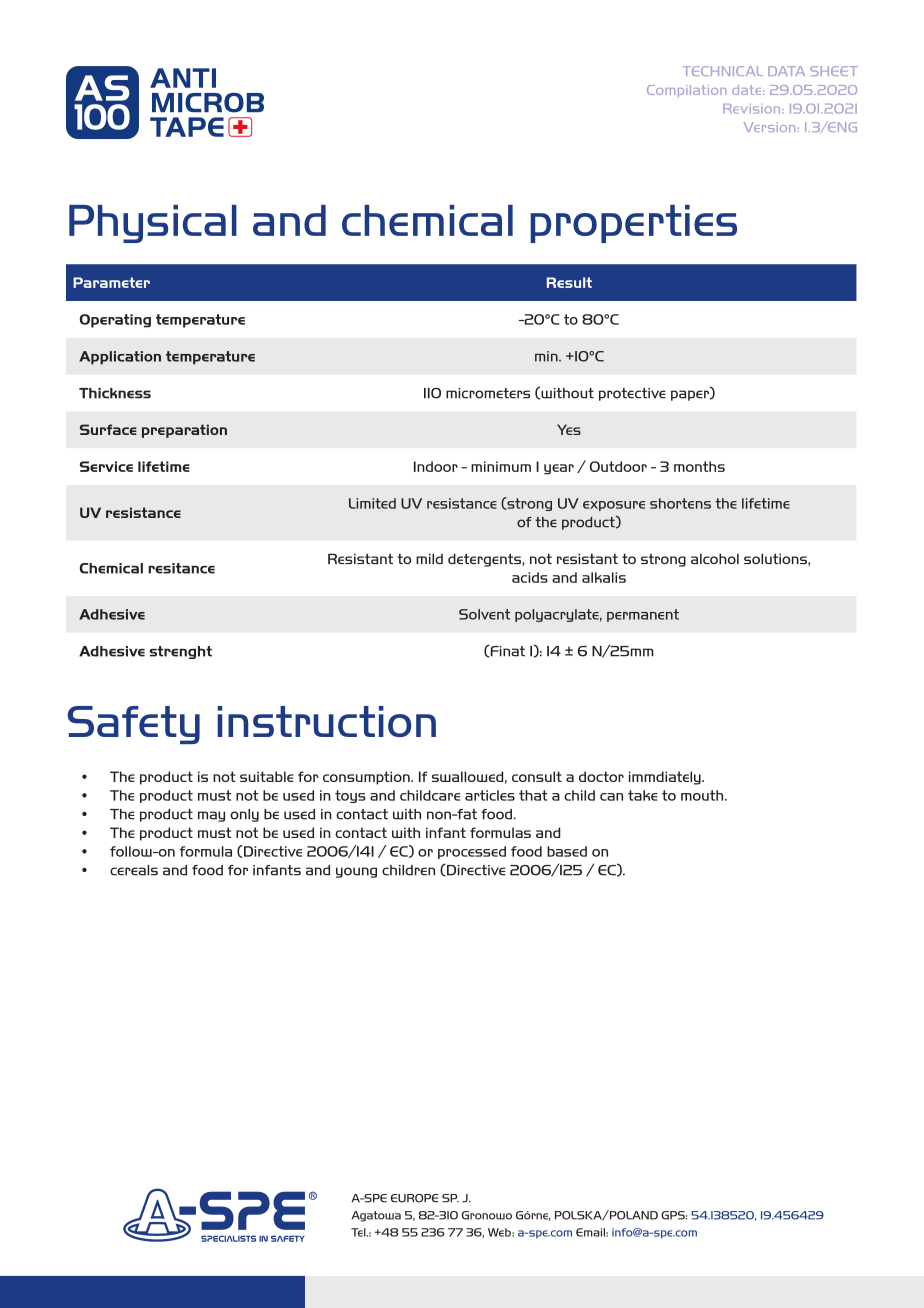 Image resolution: width=924 pixels, height=1308 pixels. I want to click on EUROPE, so click(414, 1198).
